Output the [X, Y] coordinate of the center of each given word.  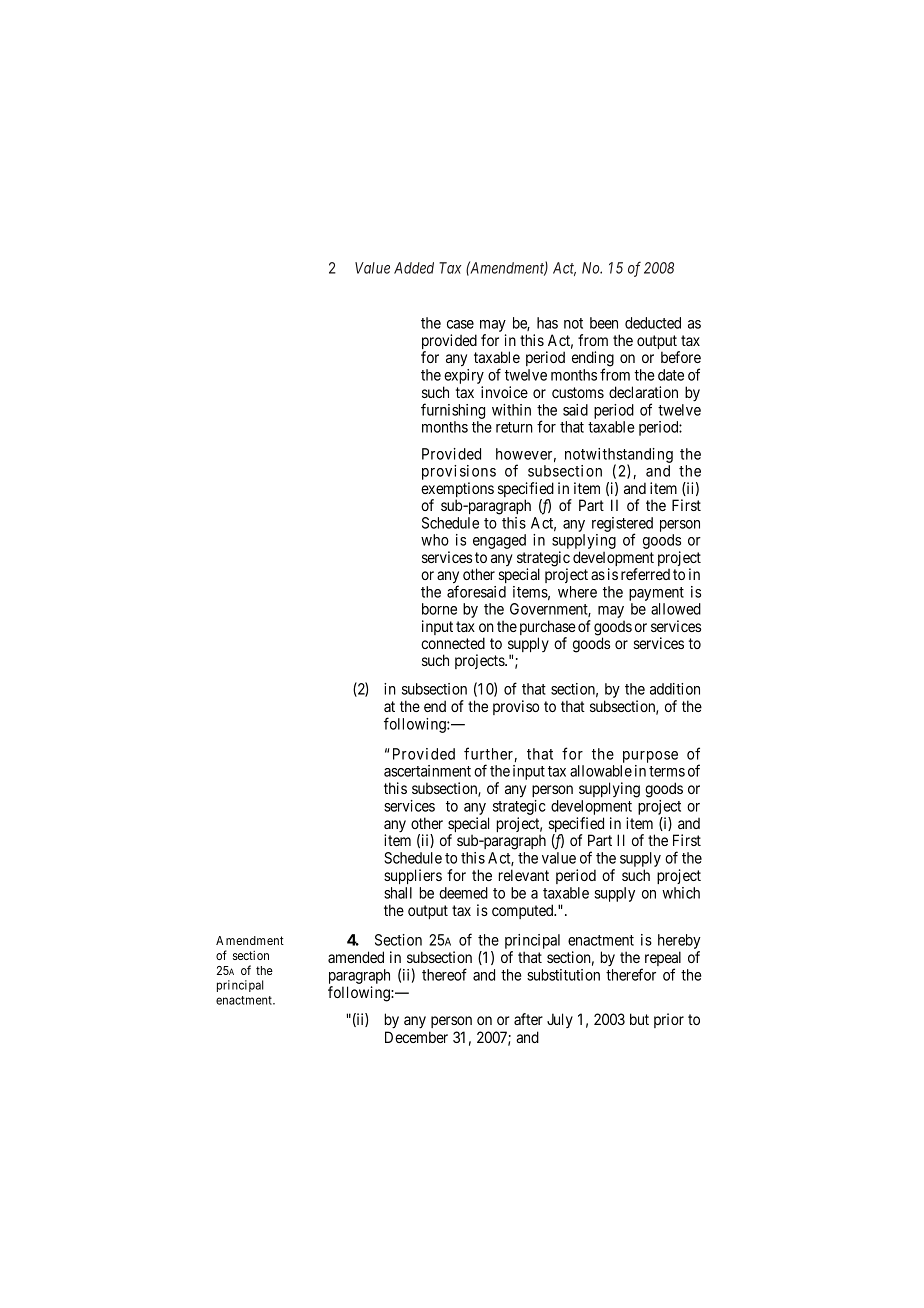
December [416, 1037]
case [460, 324]
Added [414, 268]
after [528, 1019]
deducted [653, 323]
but [639, 1019]
